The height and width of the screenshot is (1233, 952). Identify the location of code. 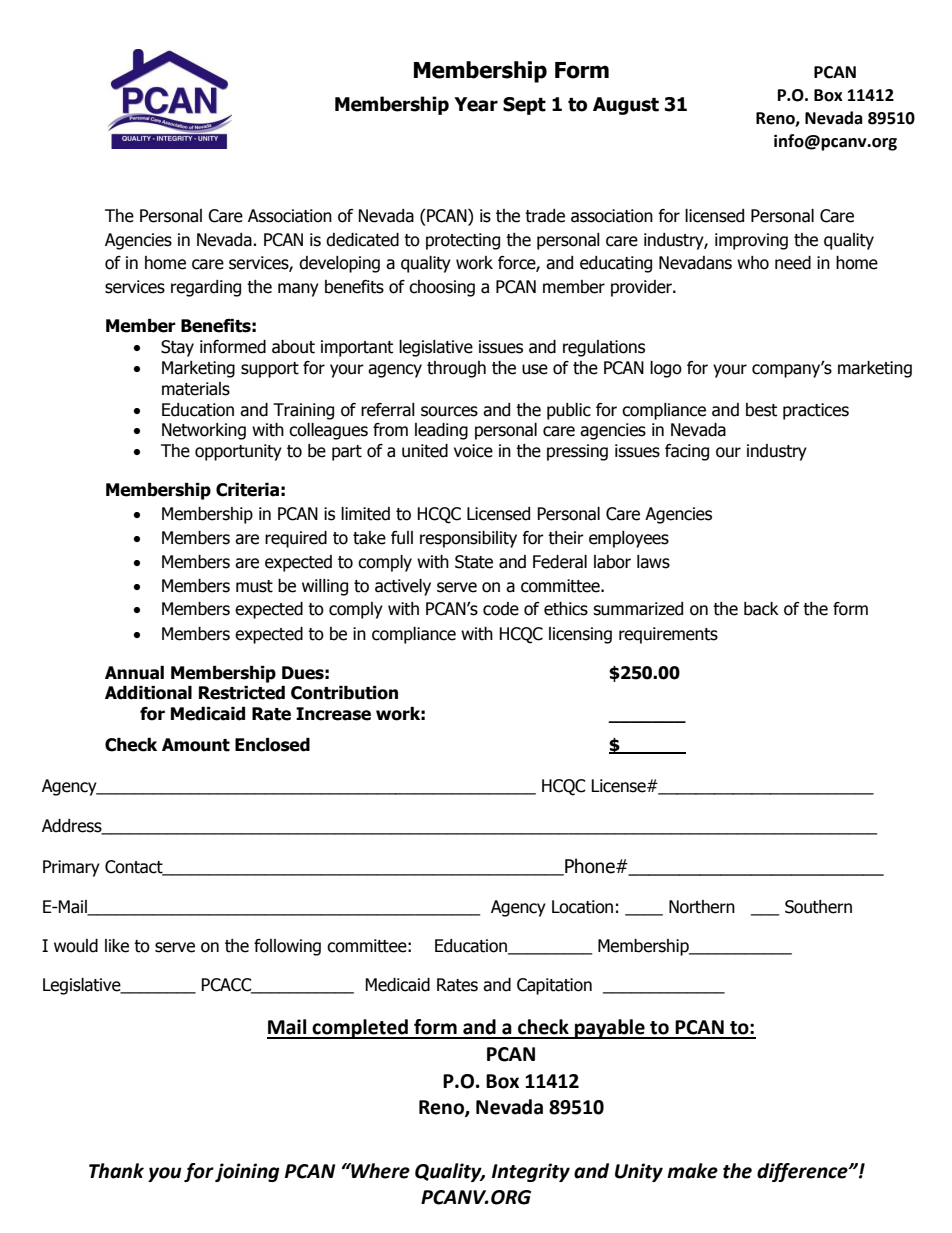
(501, 609).
